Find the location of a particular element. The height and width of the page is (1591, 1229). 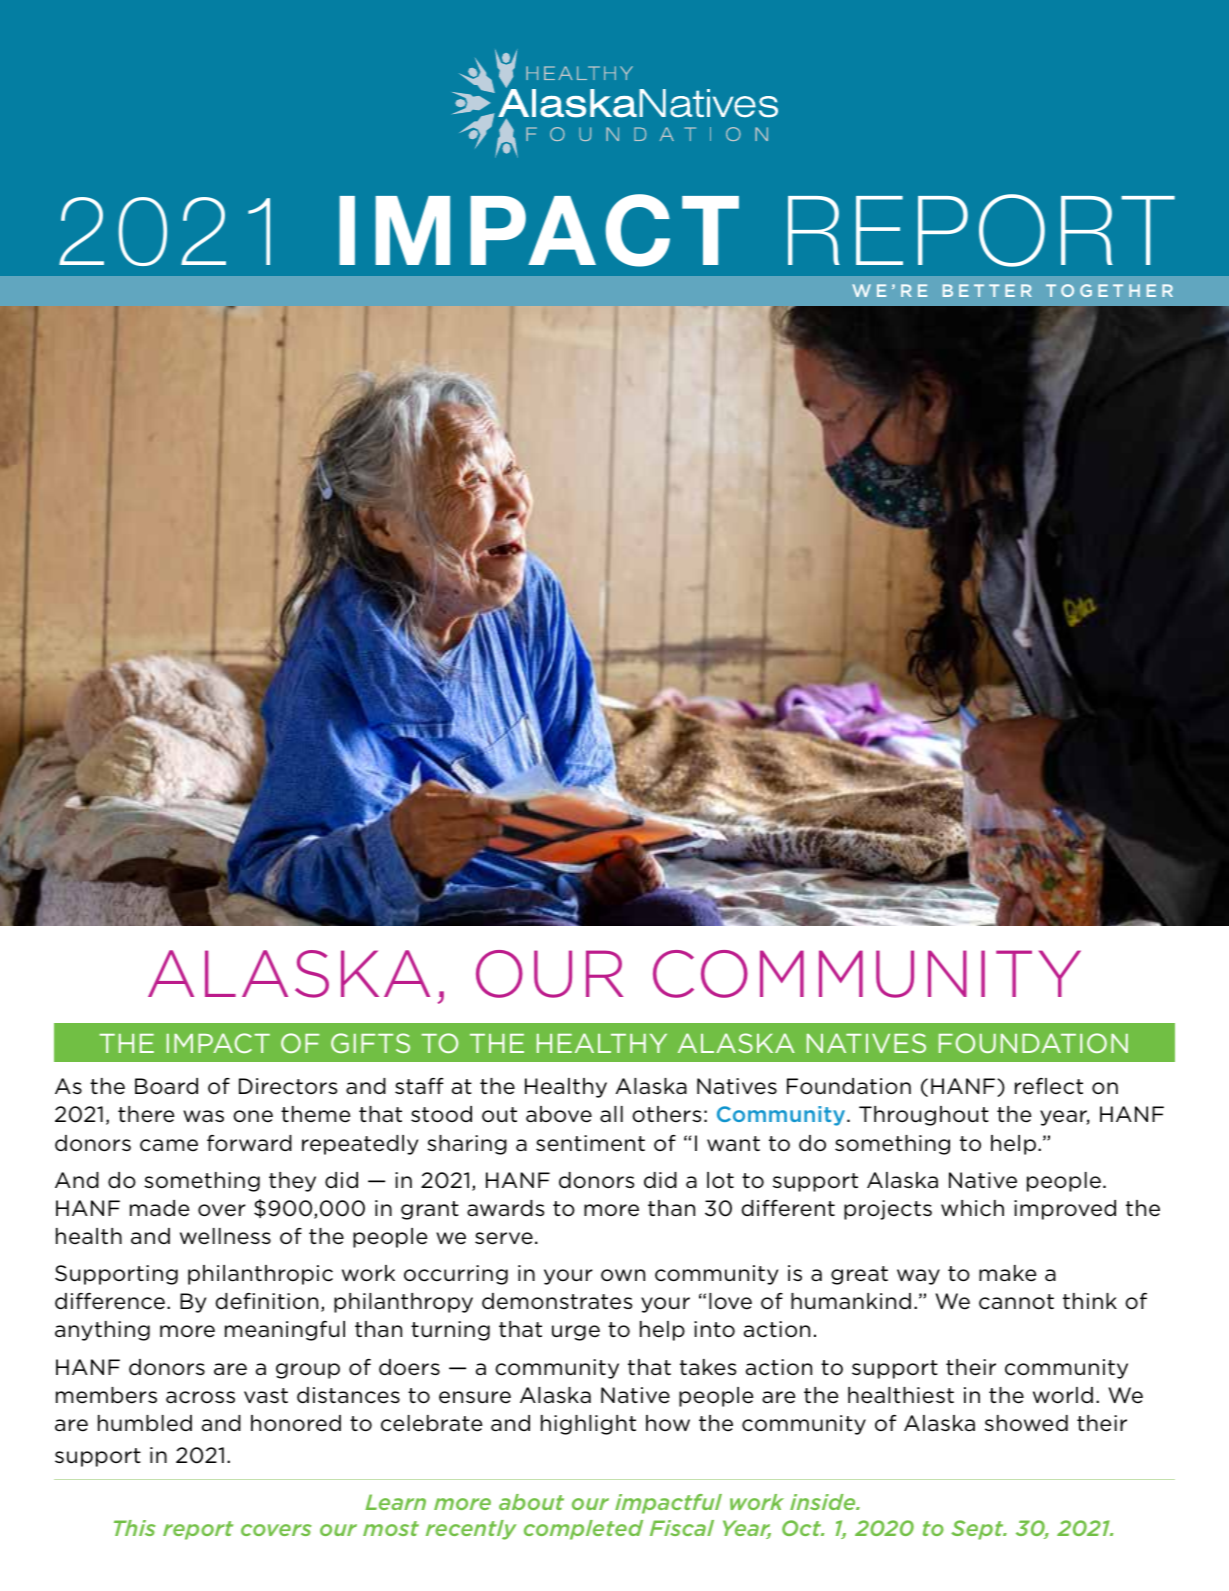

all is located at coordinates (611, 1114).
